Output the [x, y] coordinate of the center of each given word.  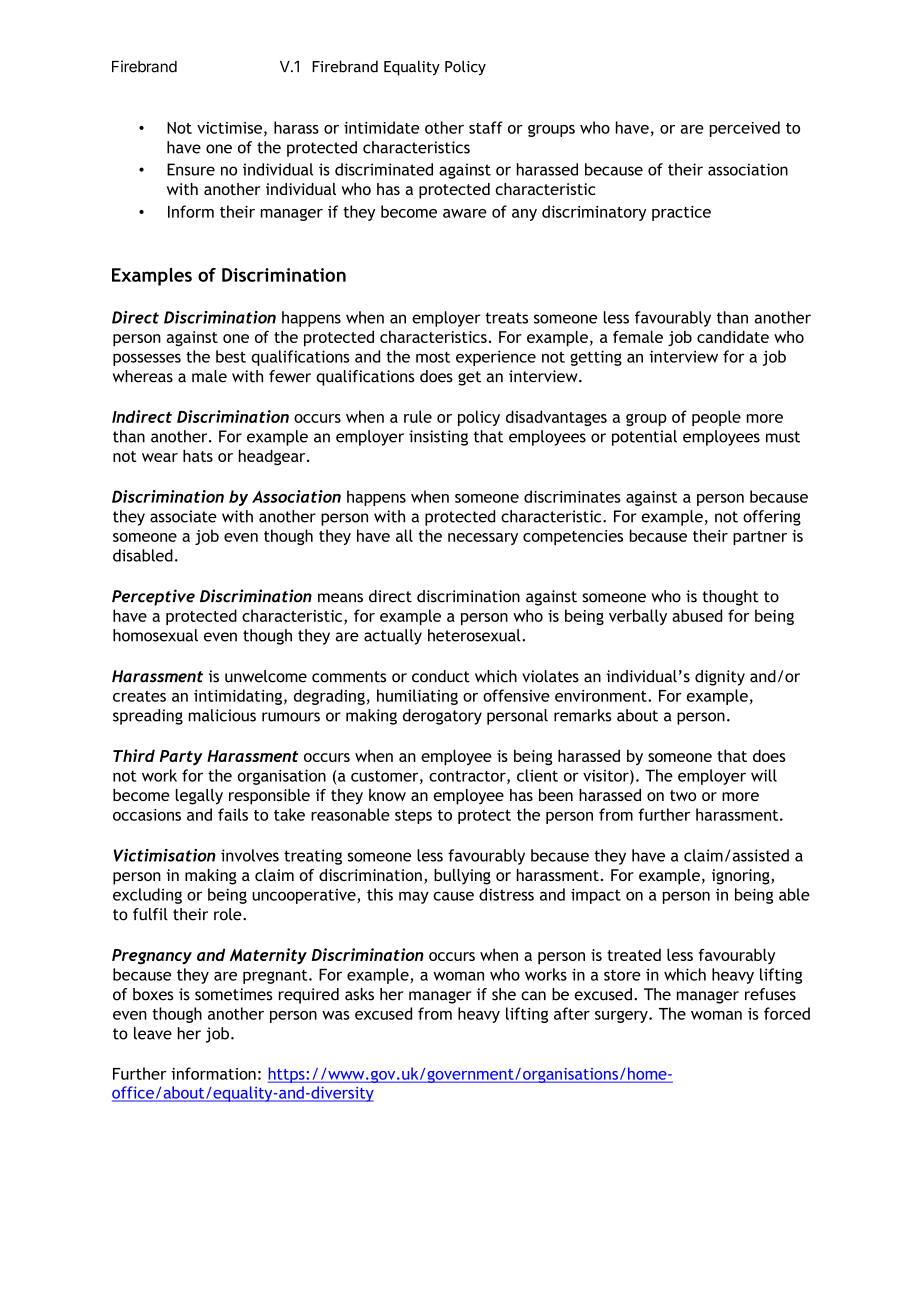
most [433, 357]
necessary [483, 539]
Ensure [191, 169]
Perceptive [153, 597]
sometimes [234, 994]
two [683, 795]
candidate [733, 336]
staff [486, 127]
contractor [468, 777]
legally [199, 797]
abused [697, 615]
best [231, 356]
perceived [745, 129]
